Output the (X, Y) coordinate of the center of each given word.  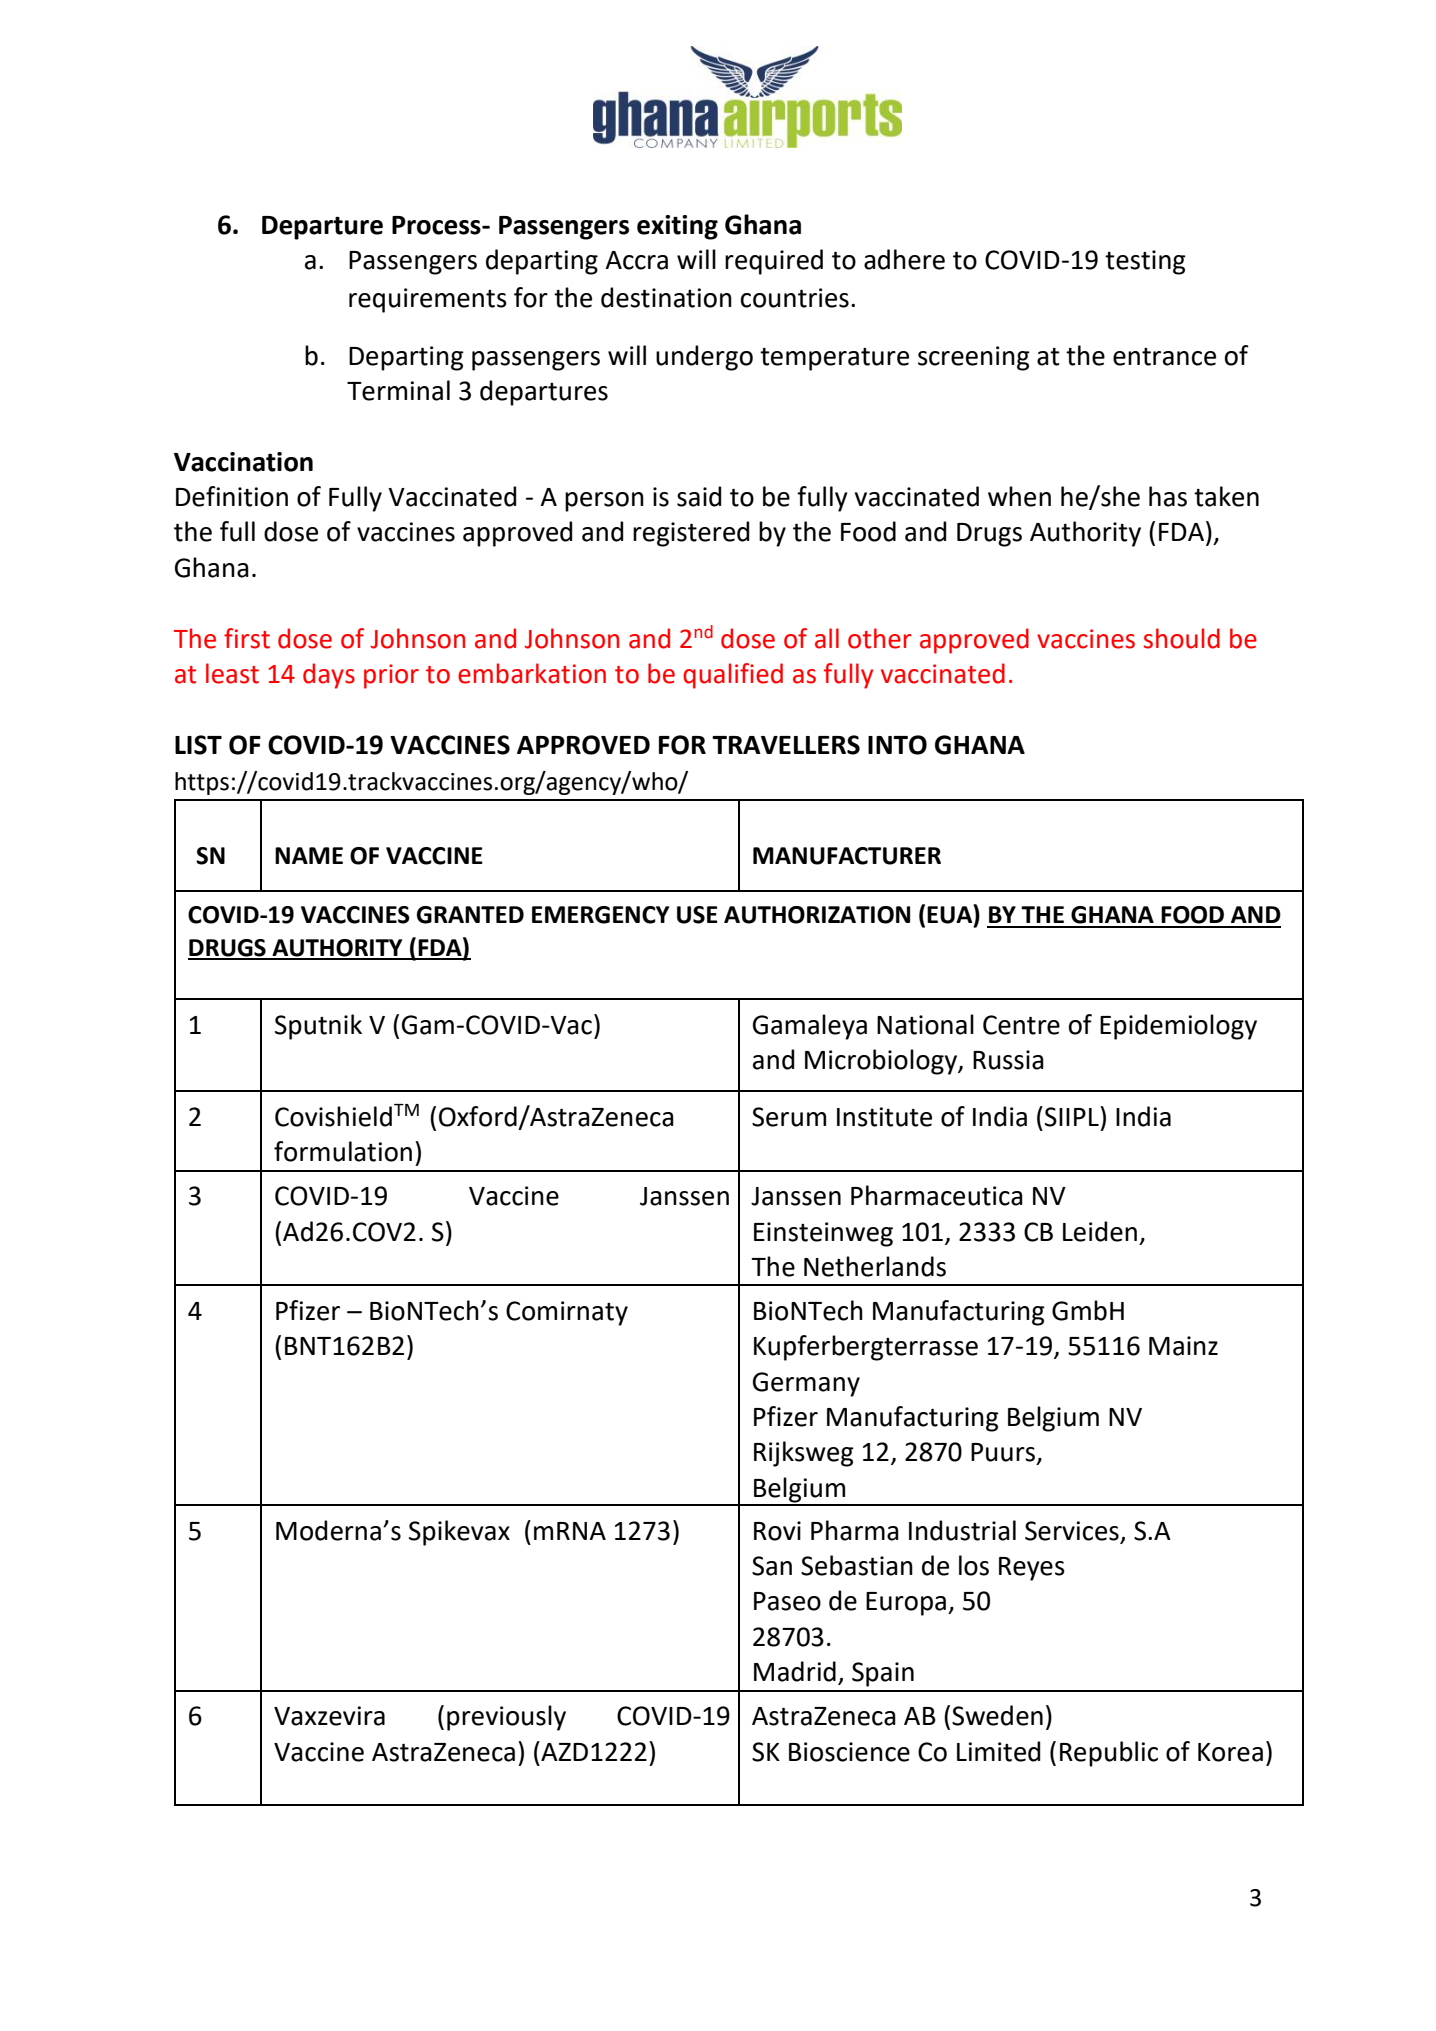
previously (506, 1718)
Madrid (795, 1671)
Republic (1109, 1754)
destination (666, 297)
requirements (428, 300)
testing (1145, 262)
